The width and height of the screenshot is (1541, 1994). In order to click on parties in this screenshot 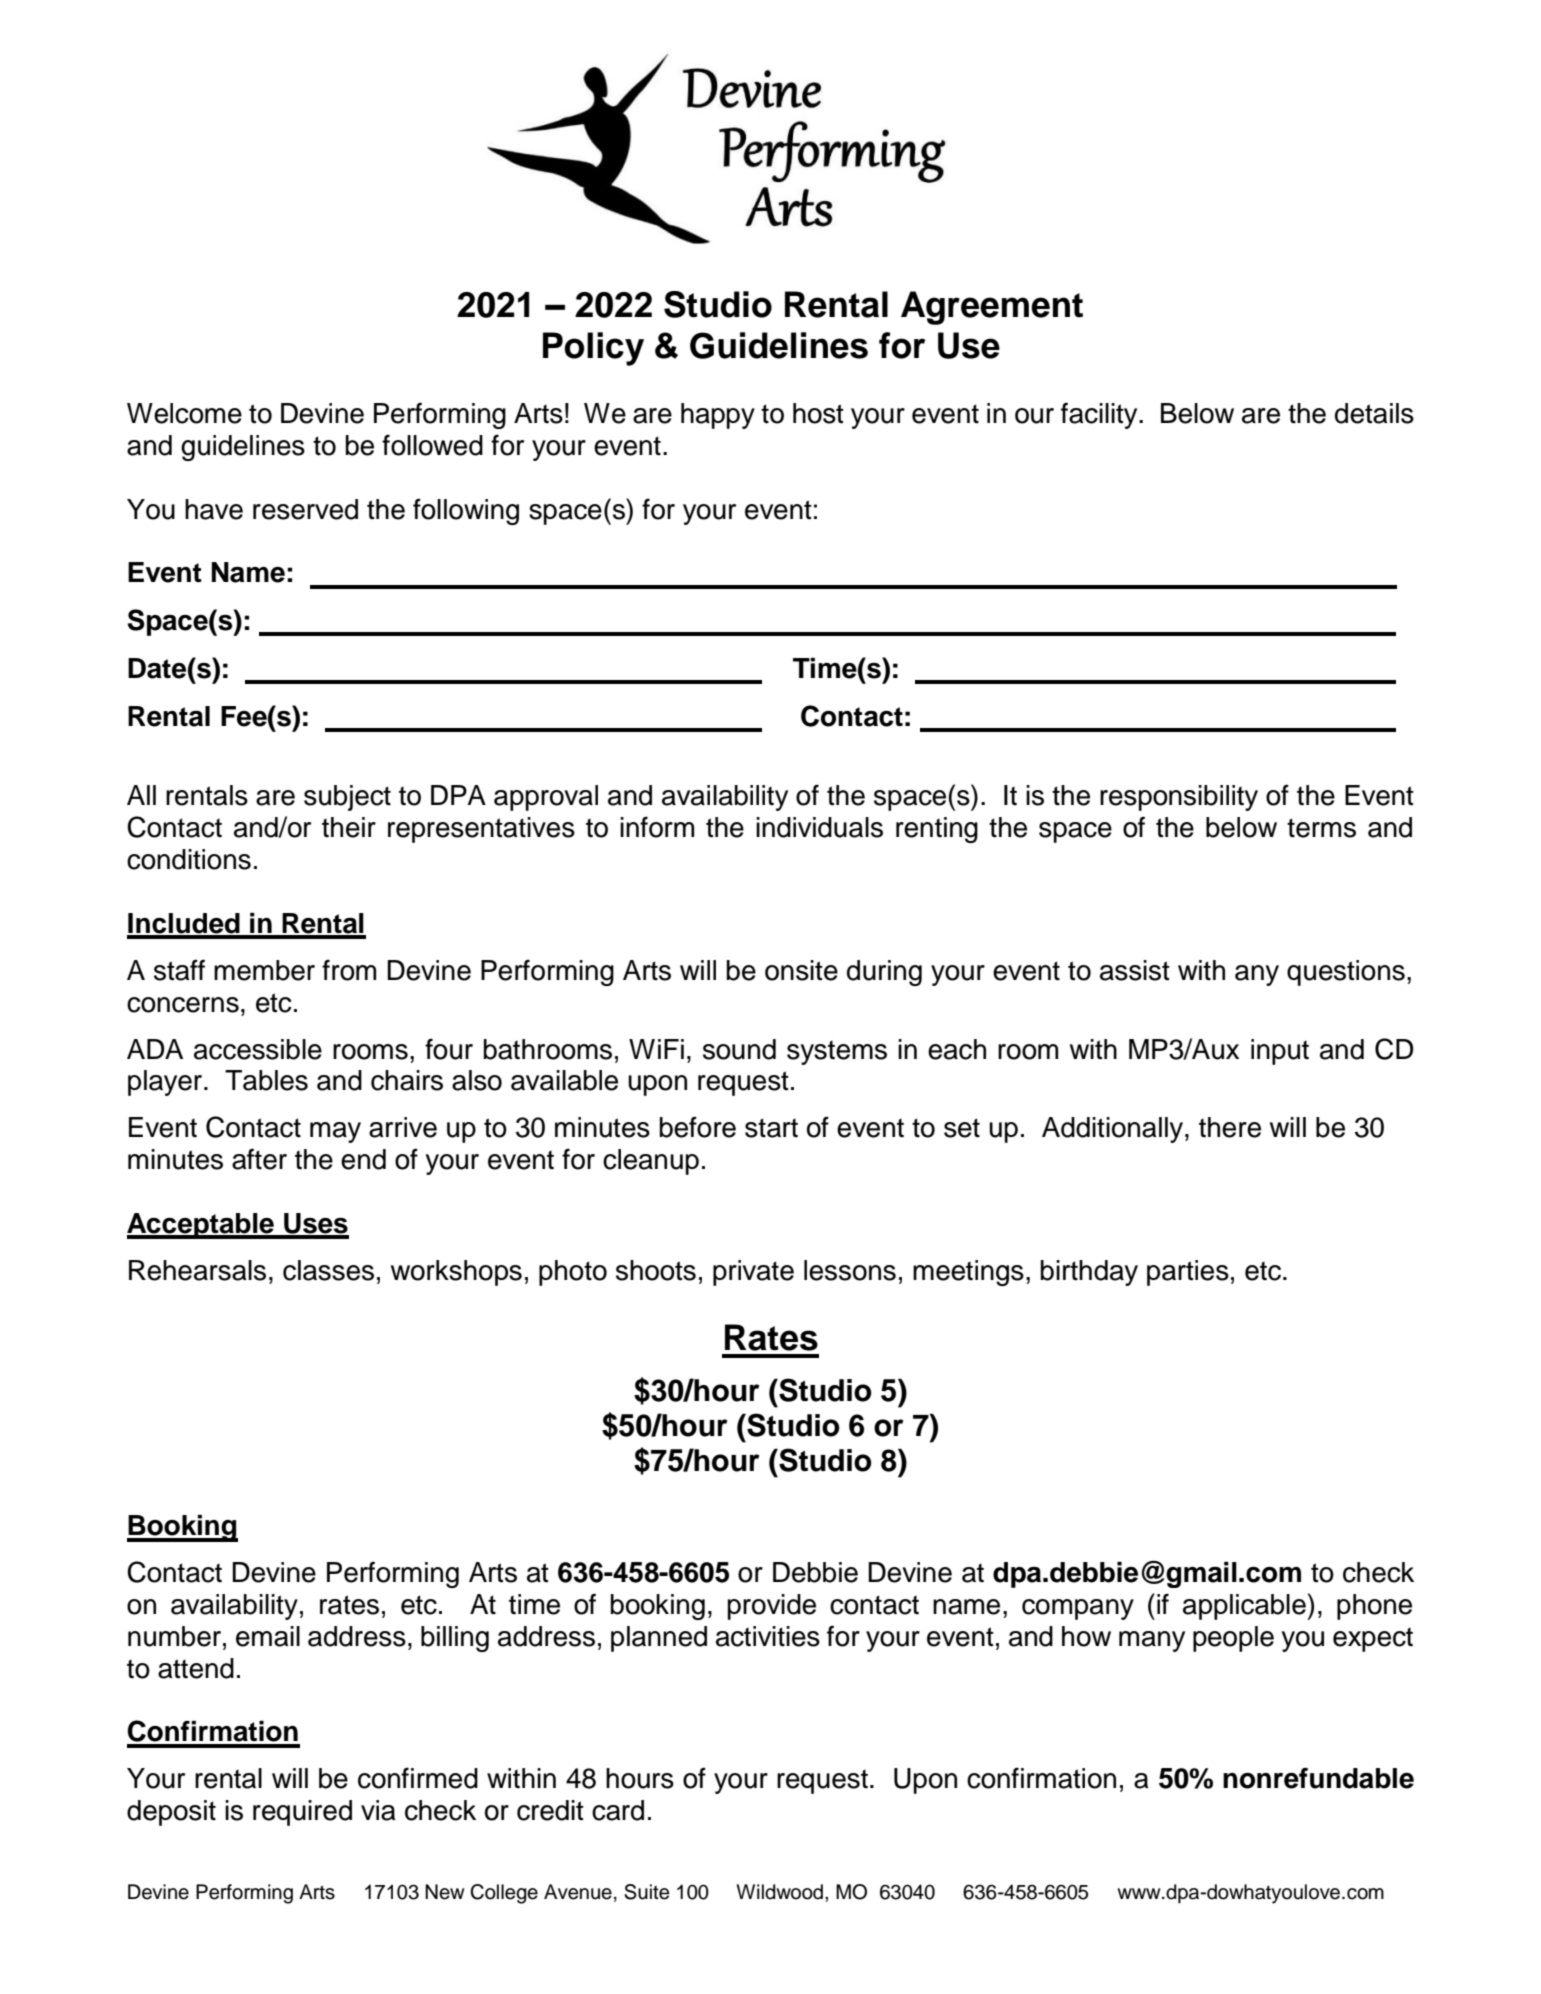, I will do `click(1188, 1273)`.
